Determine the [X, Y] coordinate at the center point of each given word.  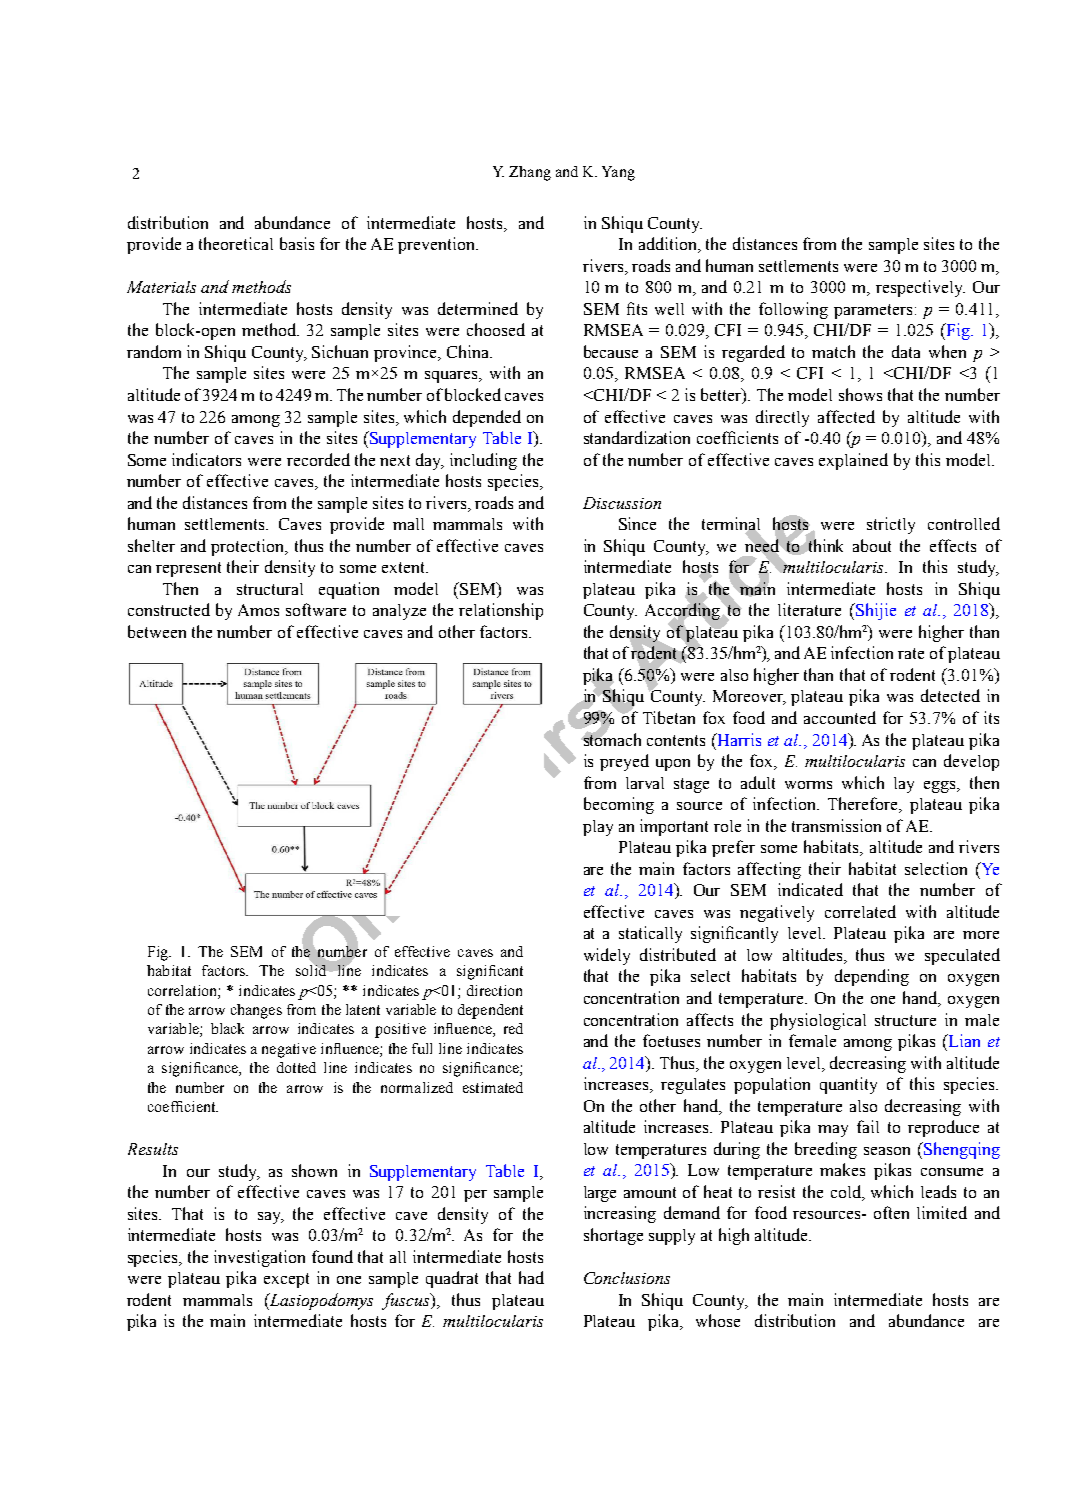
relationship [501, 611]
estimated [493, 1087]
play [598, 828]
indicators [206, 459]
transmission [836, 825]
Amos [258, 610]
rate [911, 653]
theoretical [236, 243]
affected [846, 416]
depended [487, 418]
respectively [920, 288]
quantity [848, 1085]
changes [256, 1011]
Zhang [530, 173]
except [286, 1280]
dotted [296, 1067]
